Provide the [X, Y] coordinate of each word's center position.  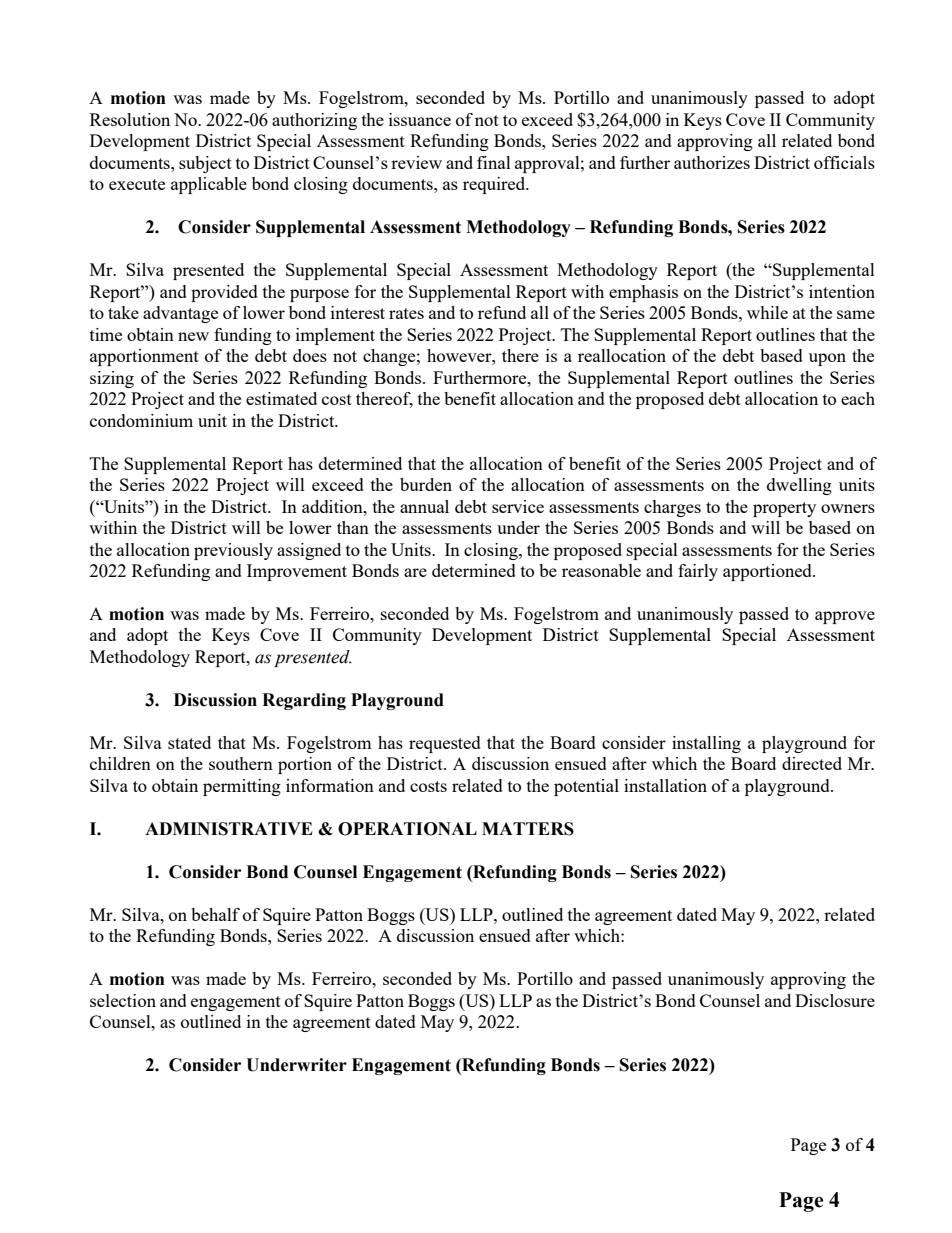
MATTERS [528, 829]
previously [233, 551]
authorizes [712, 162]
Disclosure [835, 1000]
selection [123, 1000]
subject [205, 164]
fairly [698, 572]
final [494, 162]
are [415, 572]
